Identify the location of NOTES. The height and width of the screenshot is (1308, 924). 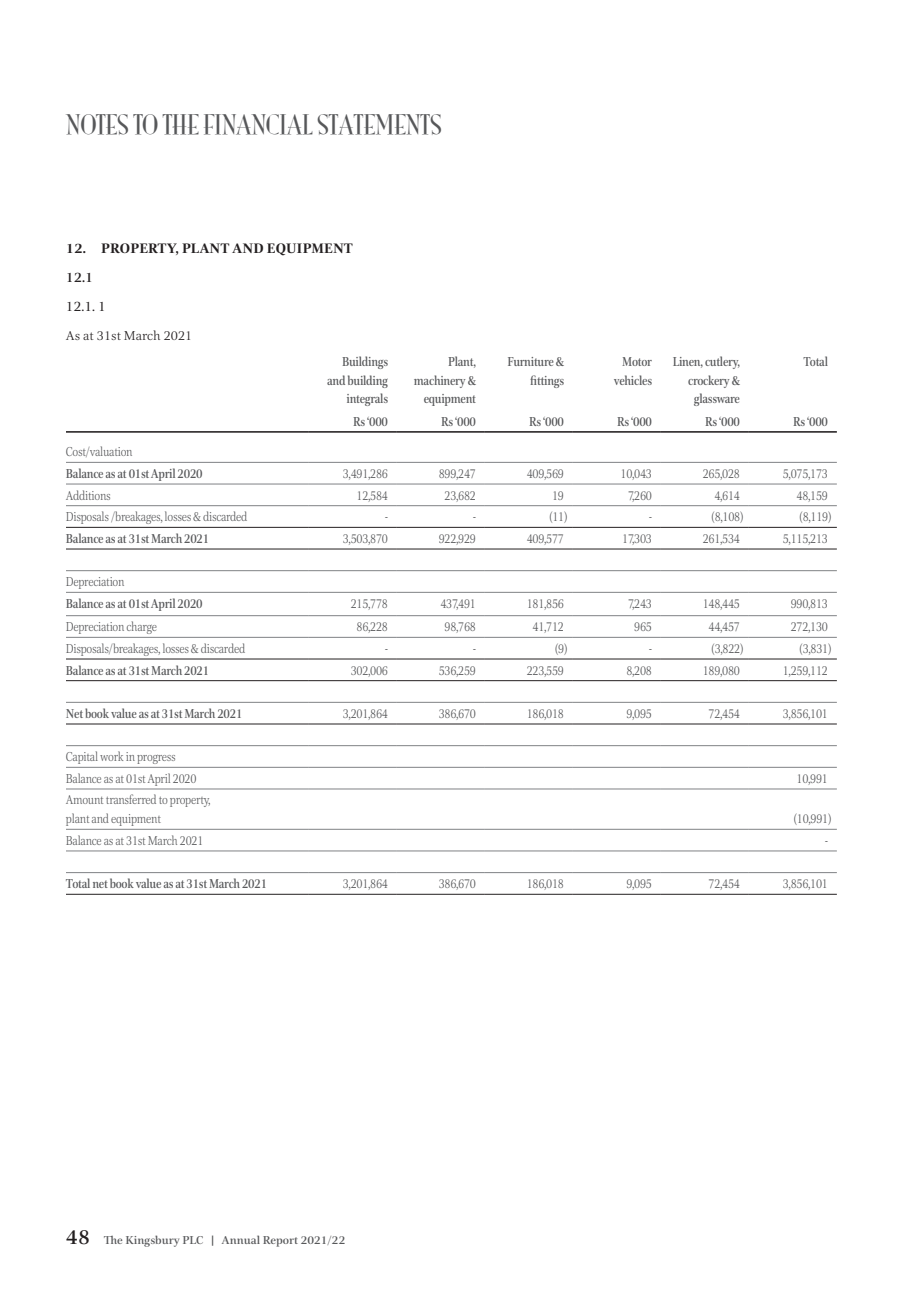
(97, 124).
